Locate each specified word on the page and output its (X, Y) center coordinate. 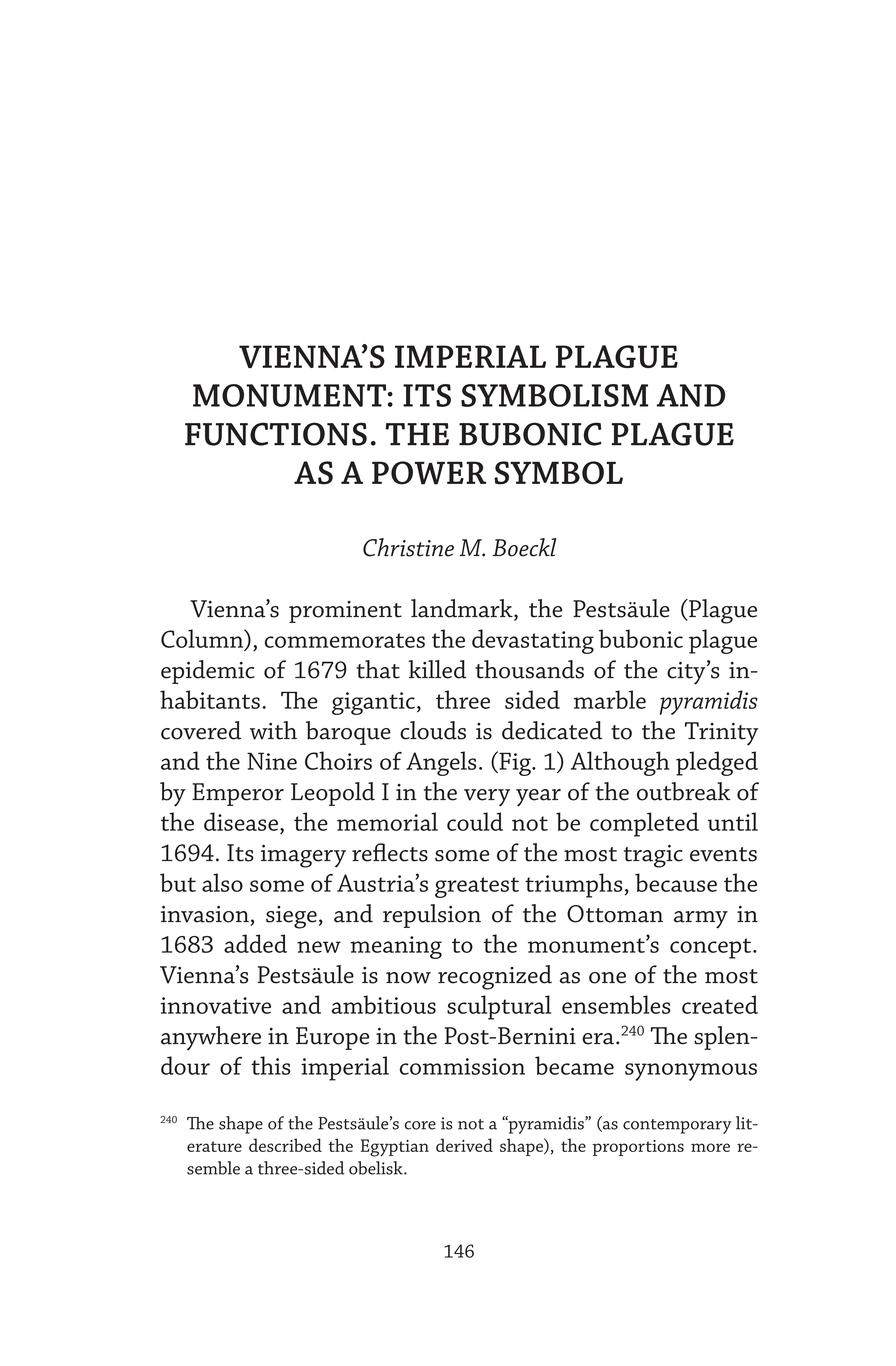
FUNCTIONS (276, 434)
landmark (463, 609)
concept (710, 948)
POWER (429, 473)
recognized (495, 977)
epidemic (208, 672)
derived (464, 1145)
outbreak (684, 791)
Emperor (238, 794)
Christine (408, 547)
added (255, 943)
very (487, 798)
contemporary (677, 1126)
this (270, 1065)
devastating (533, 641)
